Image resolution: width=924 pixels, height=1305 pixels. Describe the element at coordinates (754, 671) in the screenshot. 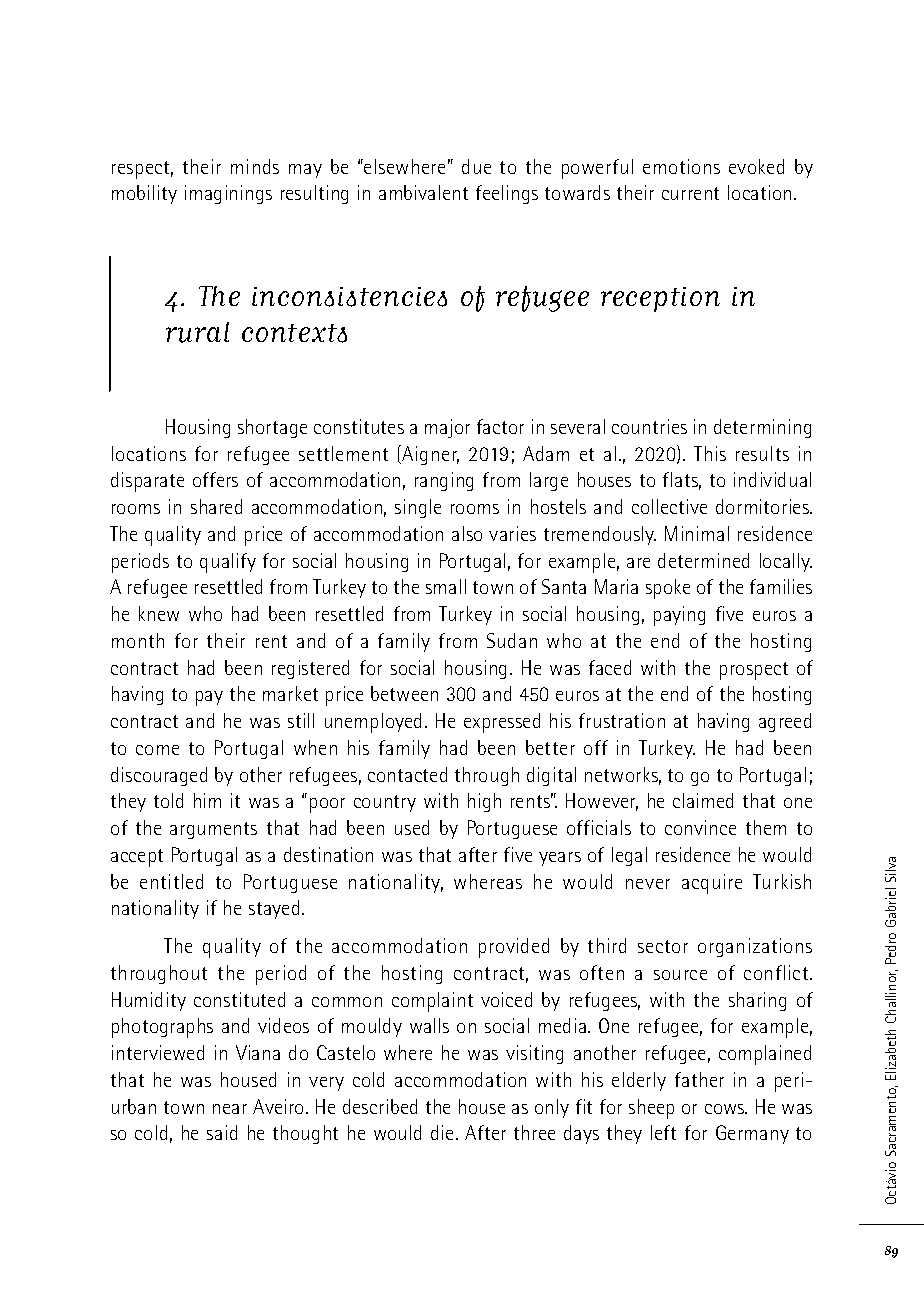

I see `prospect` at that location.
